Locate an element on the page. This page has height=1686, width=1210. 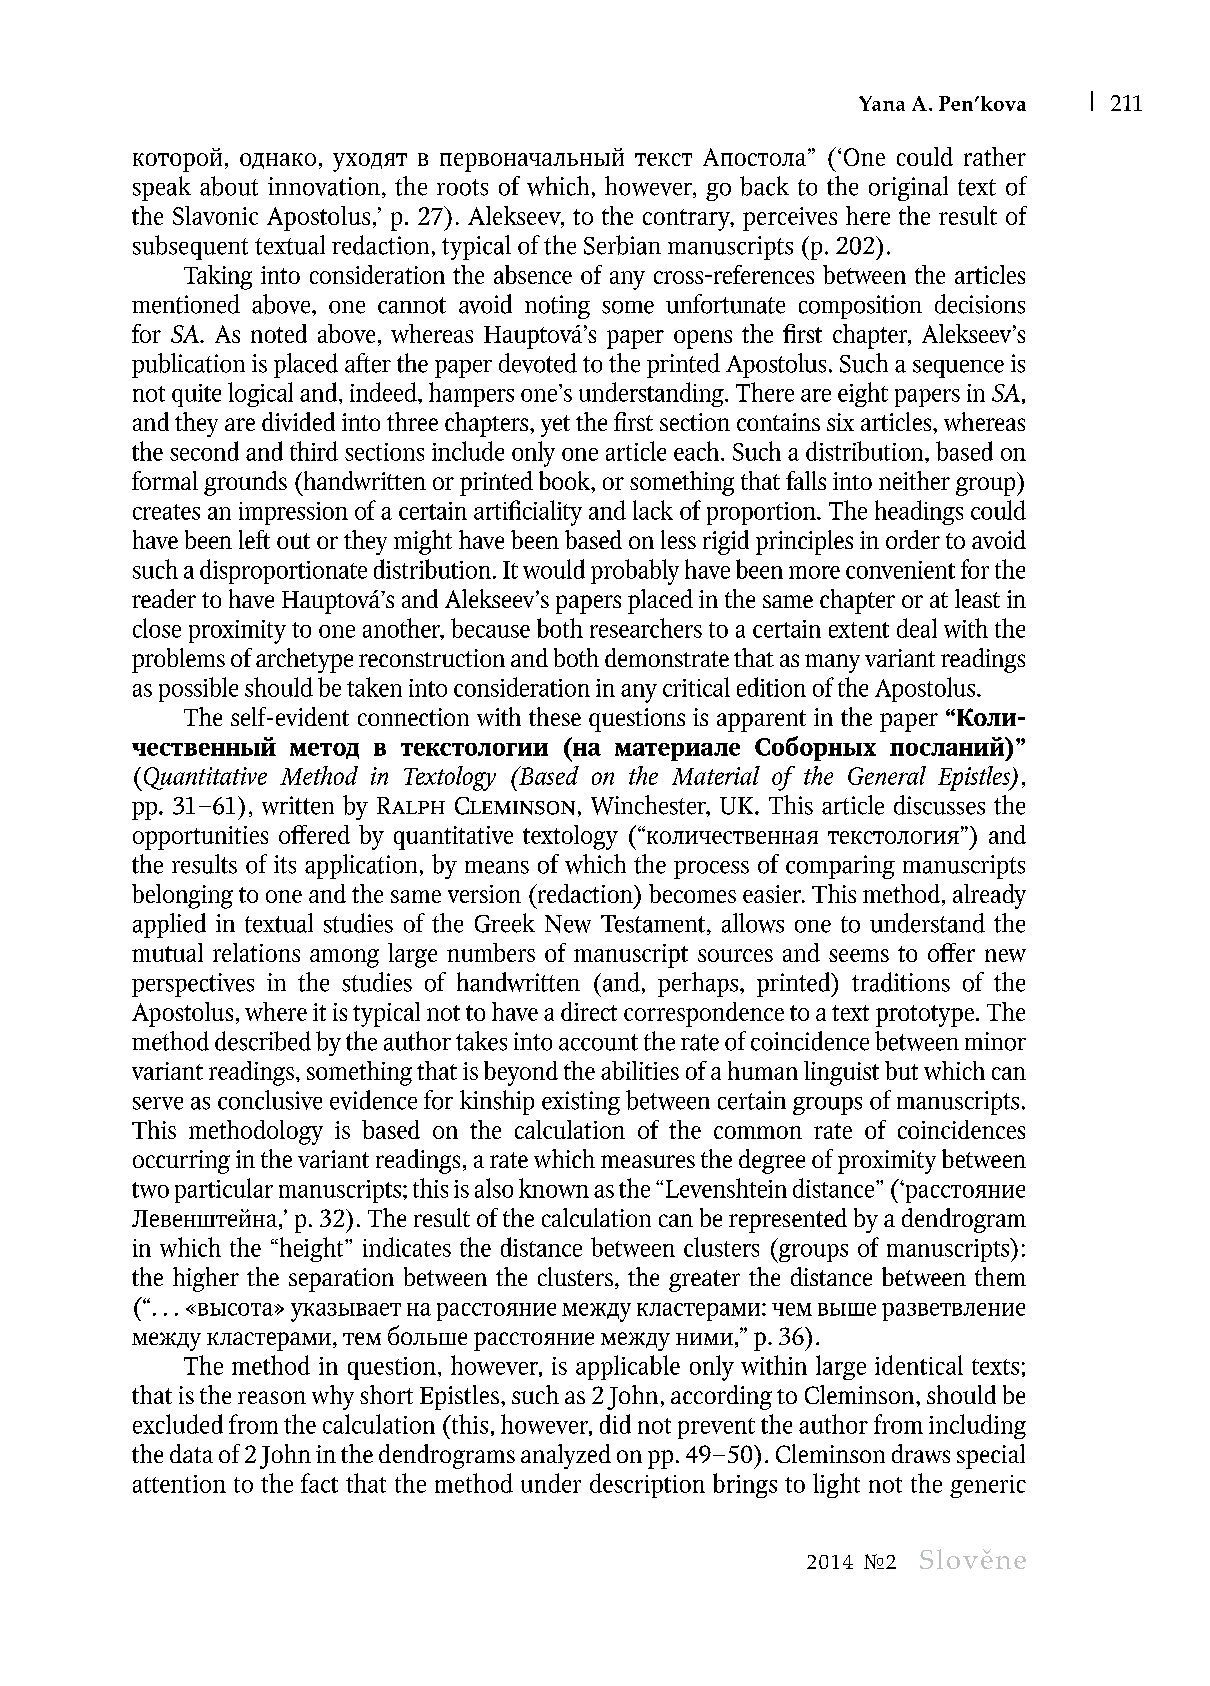
Yana is located at coordinates (882, 103).
